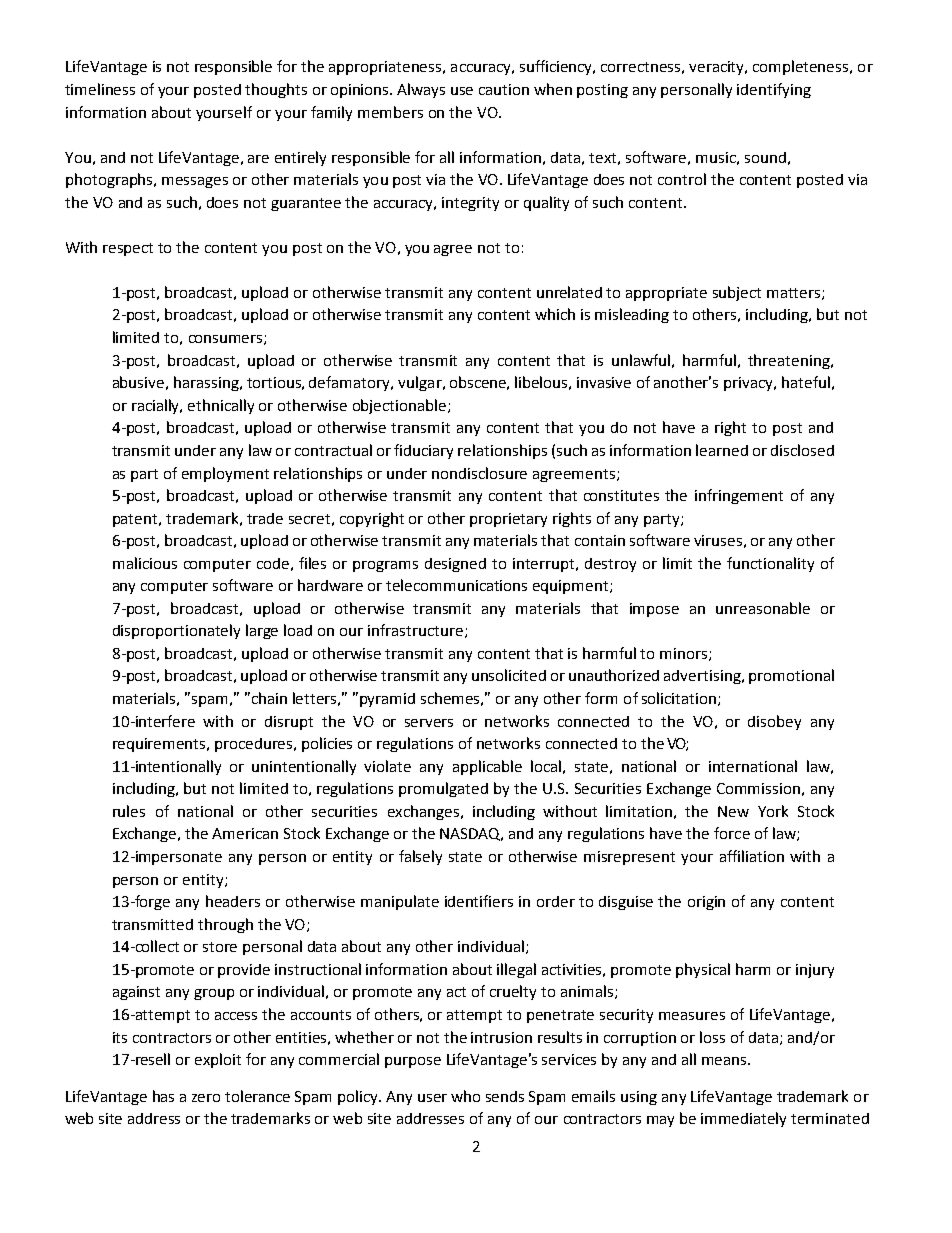 This page has width=952, height=1233. I want to click on zero, so click(206, 1098).
